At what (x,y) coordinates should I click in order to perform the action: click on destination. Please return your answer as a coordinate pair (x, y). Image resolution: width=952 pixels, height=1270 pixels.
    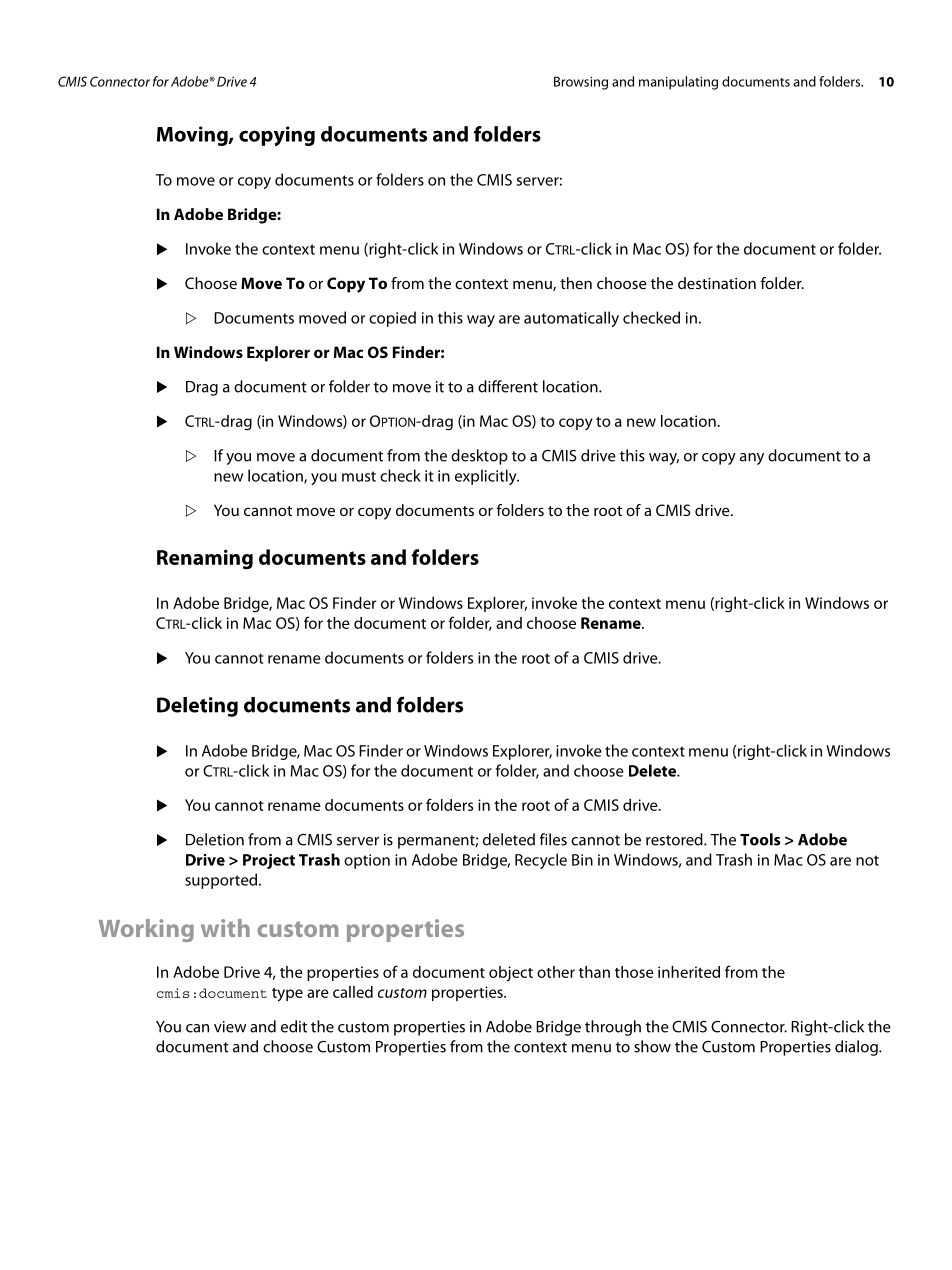
    Looking at the image, I should click on (717, 283).
